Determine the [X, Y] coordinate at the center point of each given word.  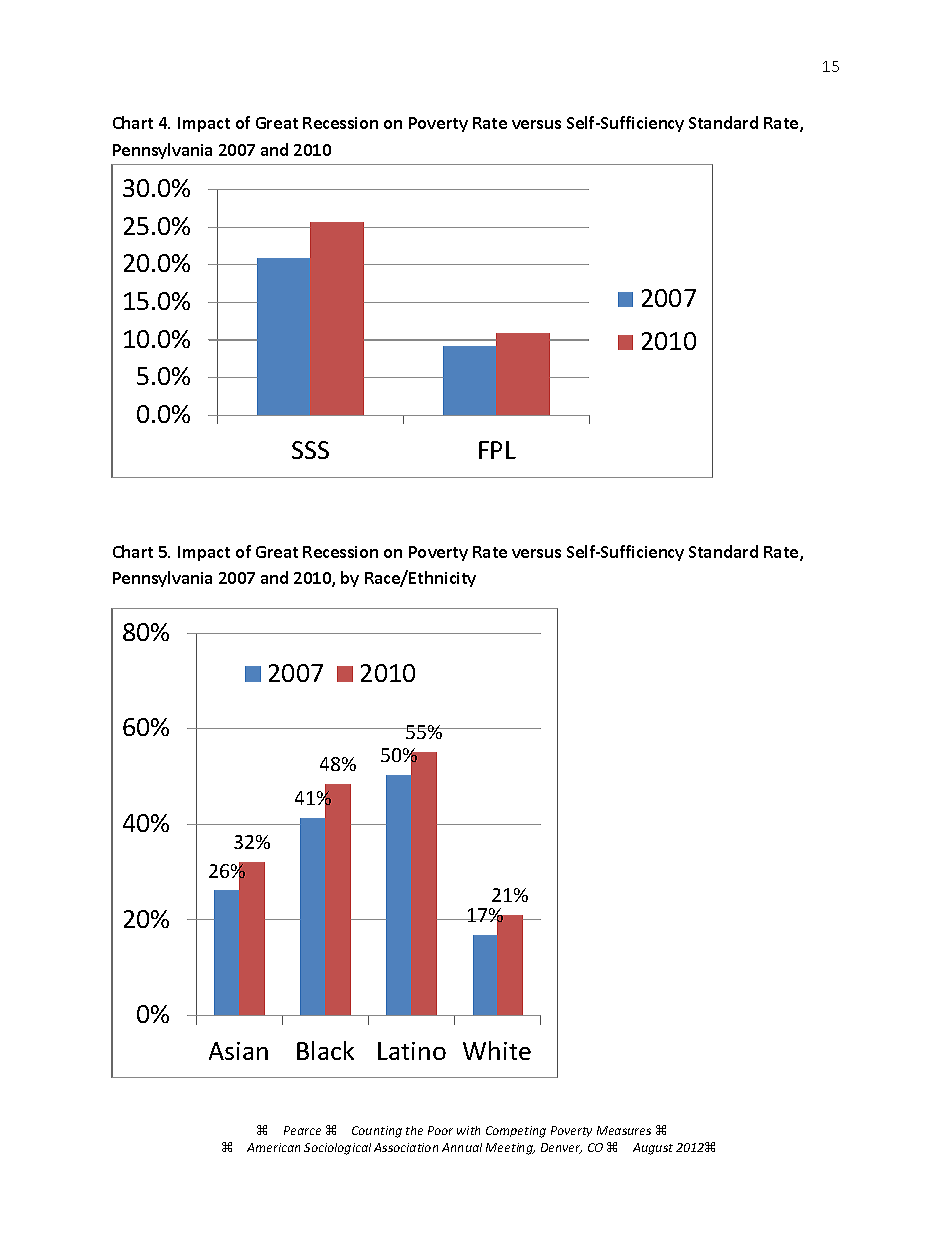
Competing [516, 1132]
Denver [561, 1148]
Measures [624, 1130]
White [497, 1050]
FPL [497, 450]
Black [325, 1050]
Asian [238, 1051]
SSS [310, 450]
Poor [440, 1130]
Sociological [337, 1149]
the [414, 1130]
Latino [412, 1051]
